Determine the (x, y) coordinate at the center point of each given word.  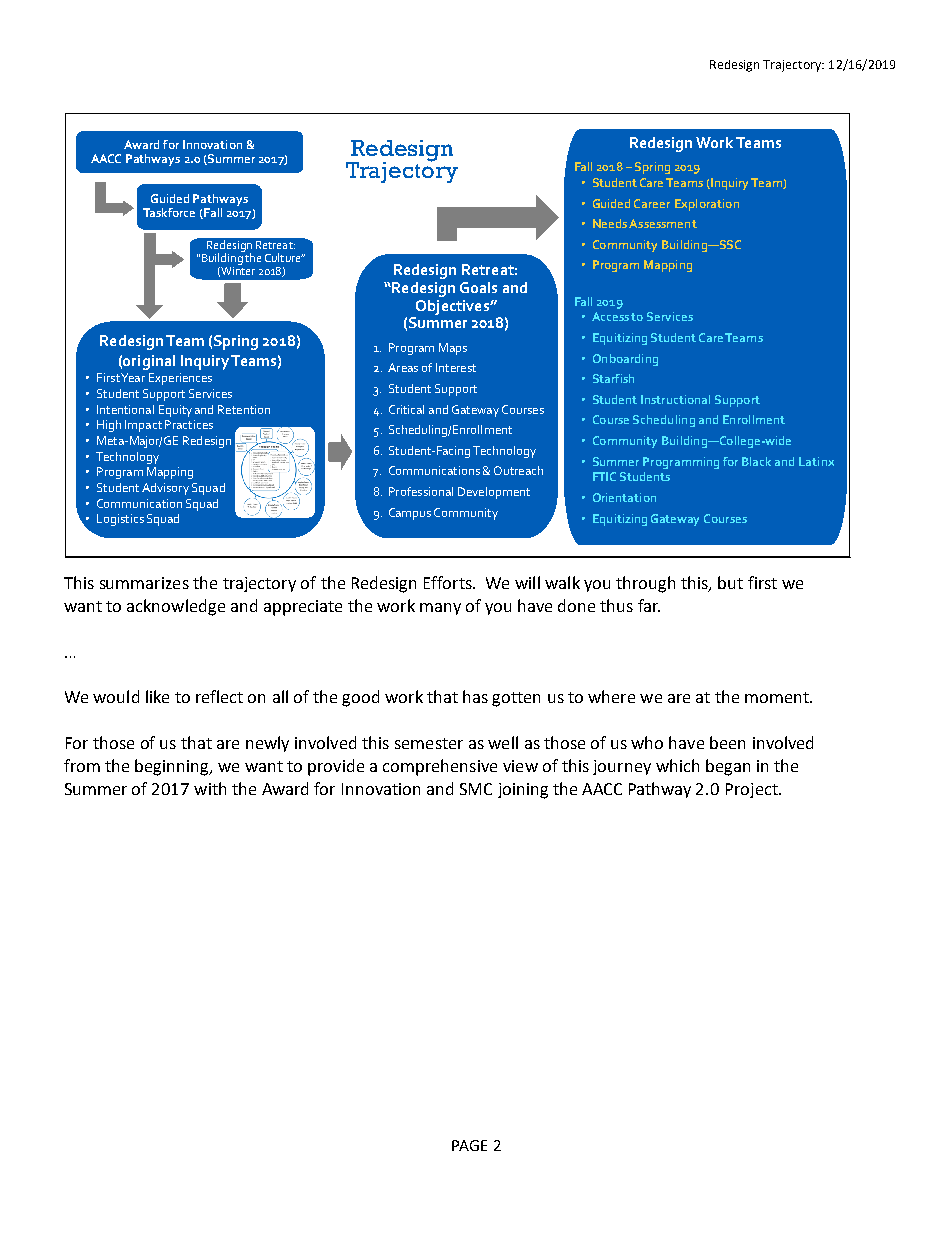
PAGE (469, 1145)
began (728, 767)
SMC (476, 789)
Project (753, 790)
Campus (410, 514)
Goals (478, 287)
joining (523, 791)
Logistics (120, 520)
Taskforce (169, 212)
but (730, 582)
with (210, 788)
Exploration (707, 205)
